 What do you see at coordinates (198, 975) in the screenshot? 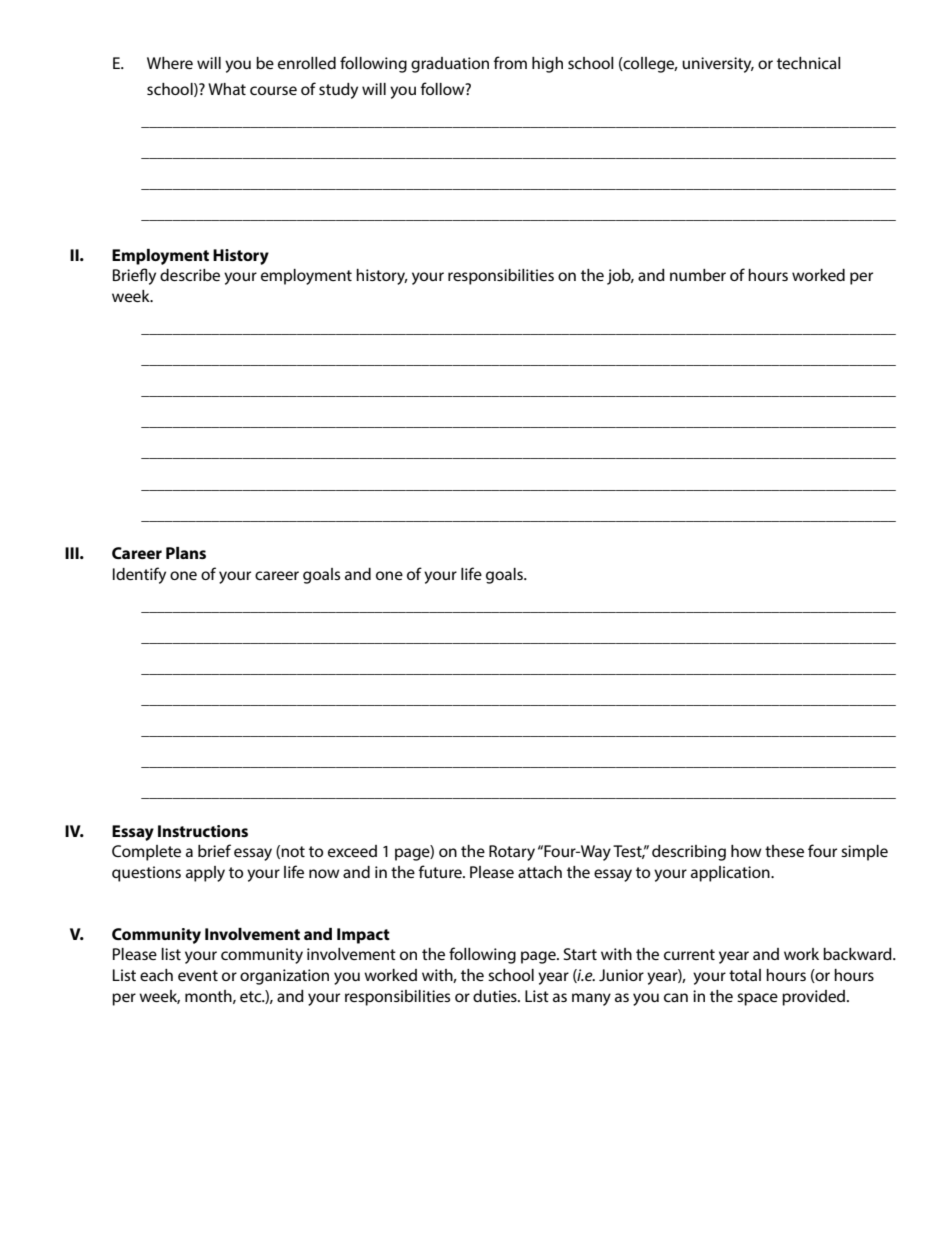
I see `event` at bounding box center [198, 975].
